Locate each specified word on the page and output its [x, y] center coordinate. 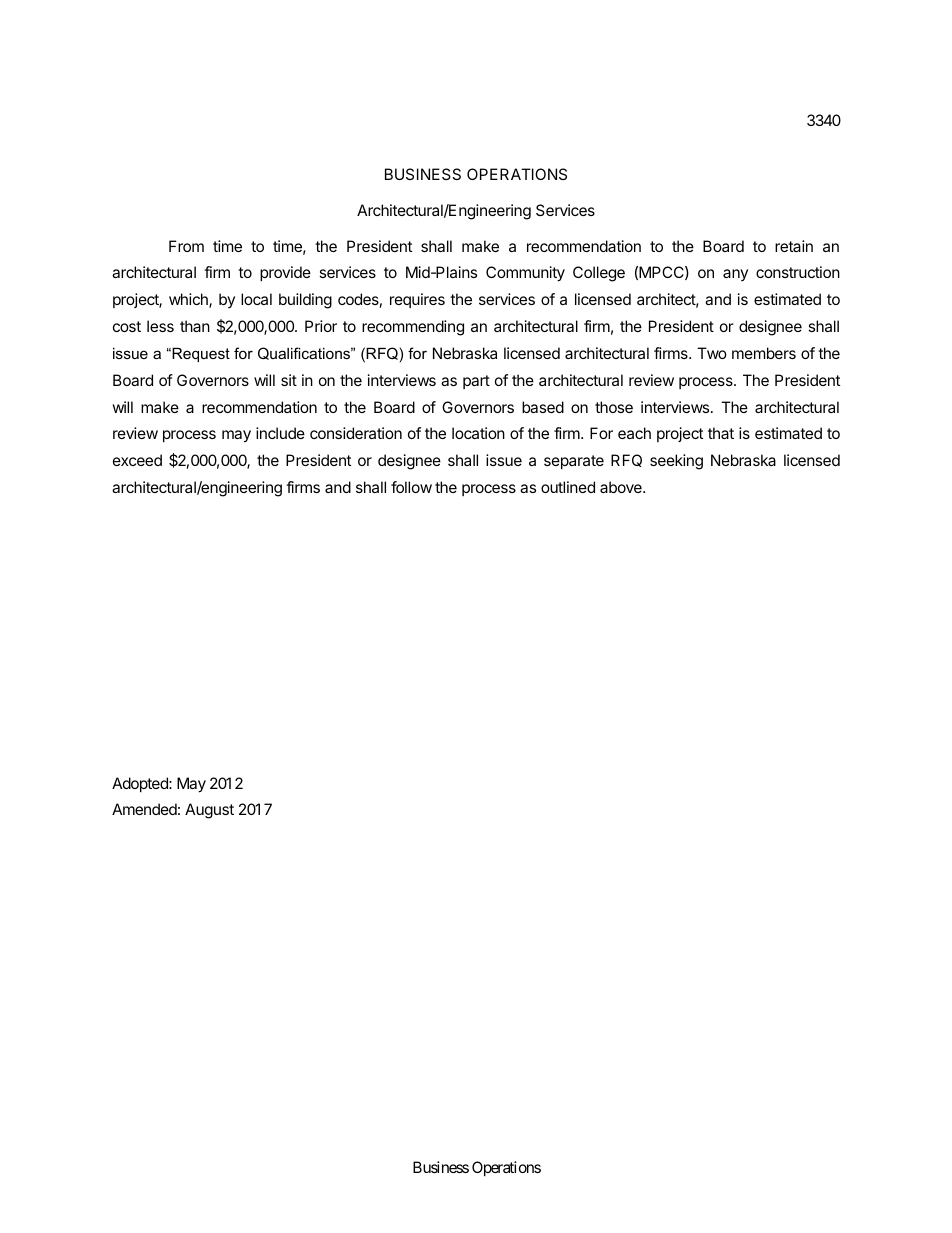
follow [411, 487]
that [721, 433]
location [478, 433]
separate [574, 462]
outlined [568, 487]
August [209, 811]
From [186, 246]
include [280, 433]
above [622, 487]
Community [525, 274]
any [735, 275]
